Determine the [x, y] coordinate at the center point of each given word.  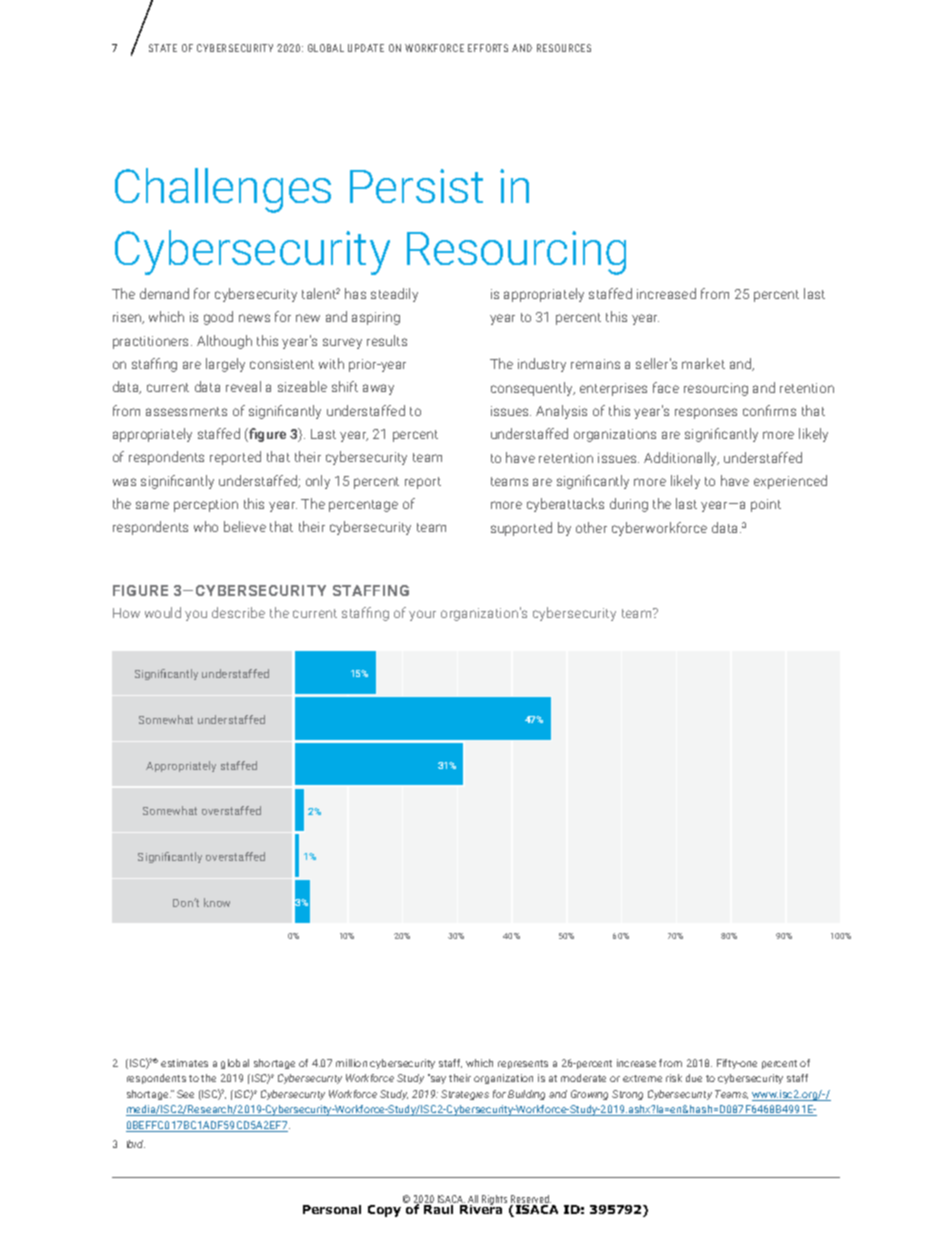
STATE [163, 48]
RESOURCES [564, 48]
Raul [438, 1209]
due [694, 1078]
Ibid [136, 1144]
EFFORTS [488, 48]
